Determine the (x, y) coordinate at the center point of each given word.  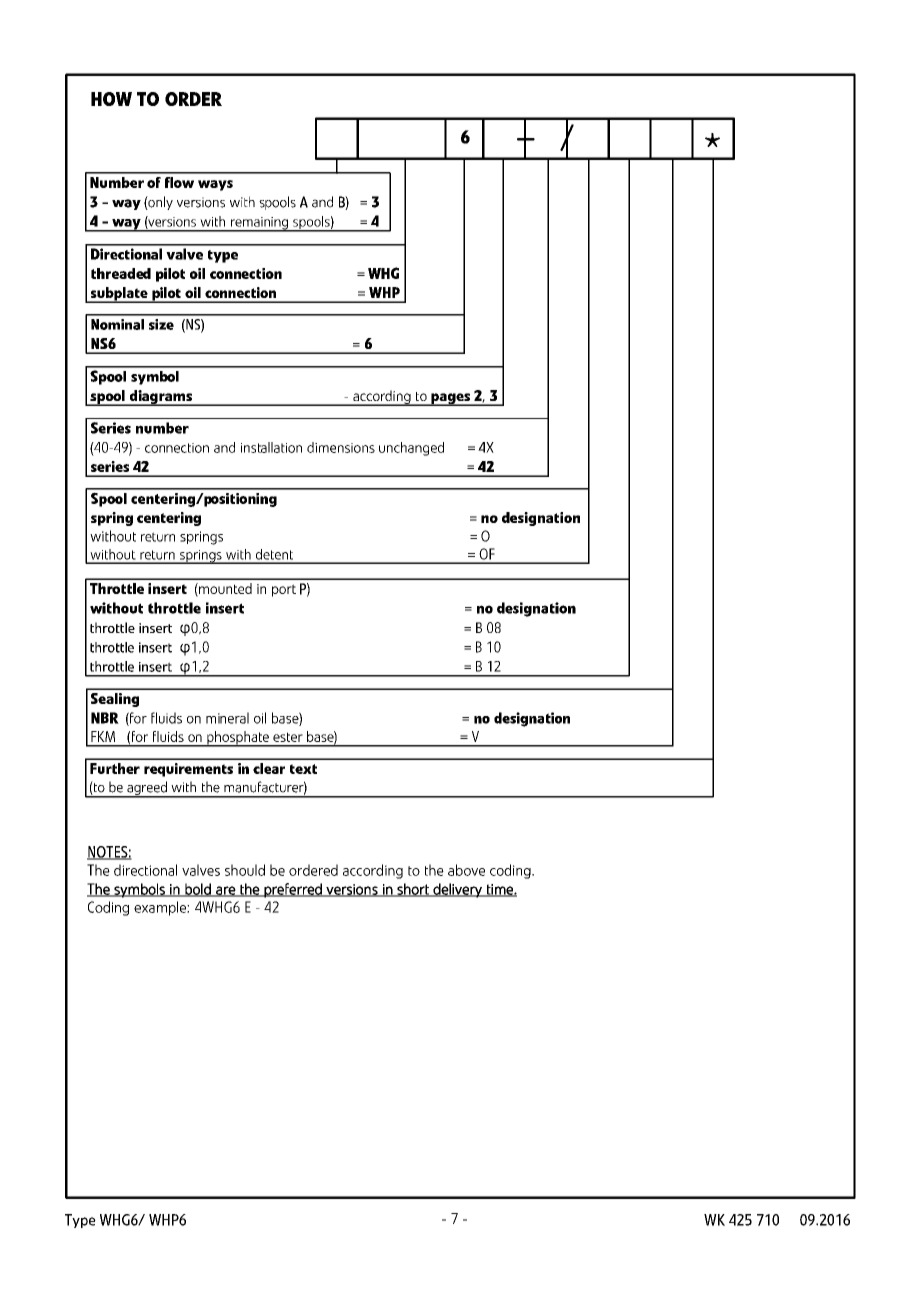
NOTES (108, 853)
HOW (111, 99)
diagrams (160, 398)
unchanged (411, 449)
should (245, 870)
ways (215, 185)
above (466, 870)
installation (271, 447)
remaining (259, 224)
